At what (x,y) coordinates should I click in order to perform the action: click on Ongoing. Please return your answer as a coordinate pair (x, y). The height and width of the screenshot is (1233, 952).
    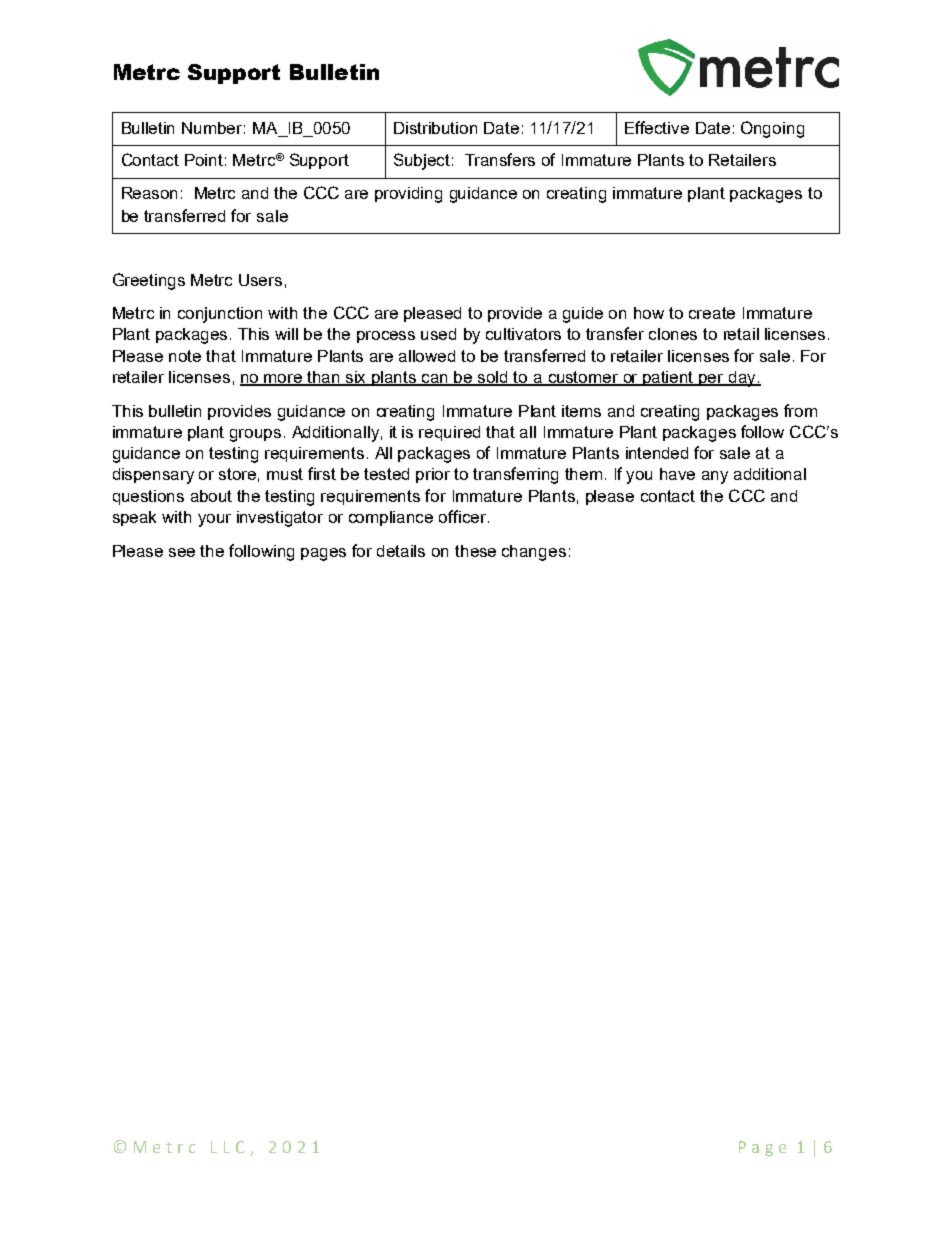
    Looking at the image, I should click on (772, 129).
